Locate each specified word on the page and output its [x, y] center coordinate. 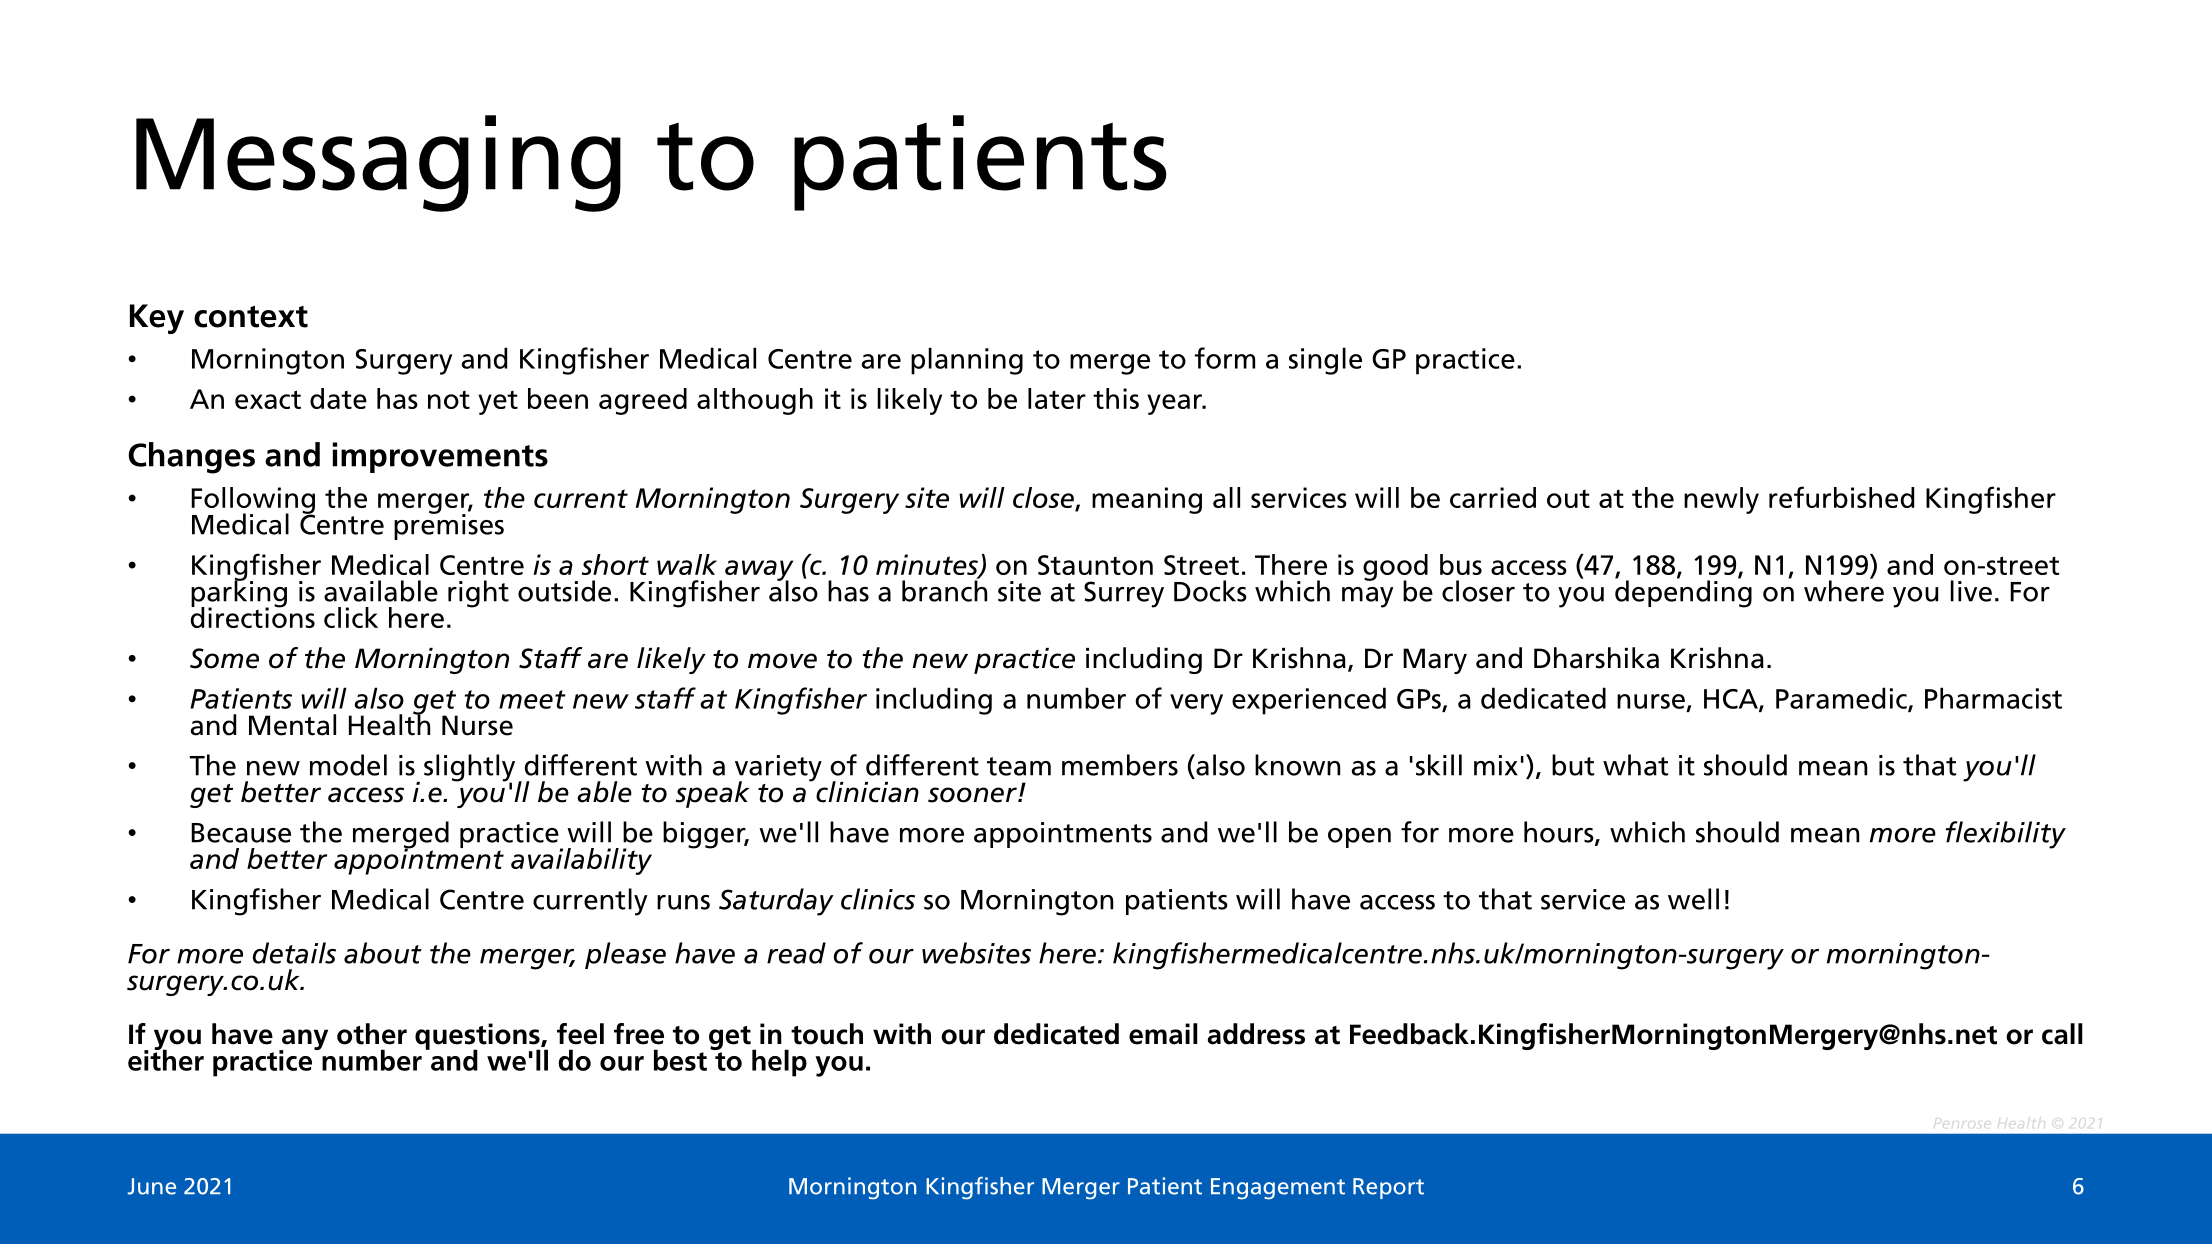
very [1196, 704]
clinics [878, 899]
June [152, 1186]
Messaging [378, 163]
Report [1388, 1188]
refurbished [1841, 497]
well [1693, 899]
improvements [440, 457]
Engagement [1278, 1189]
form [1225, 358]
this [1116, 398]
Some [224, 658]
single [1325, 361]
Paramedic [1842, 699]
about [383, 953]
